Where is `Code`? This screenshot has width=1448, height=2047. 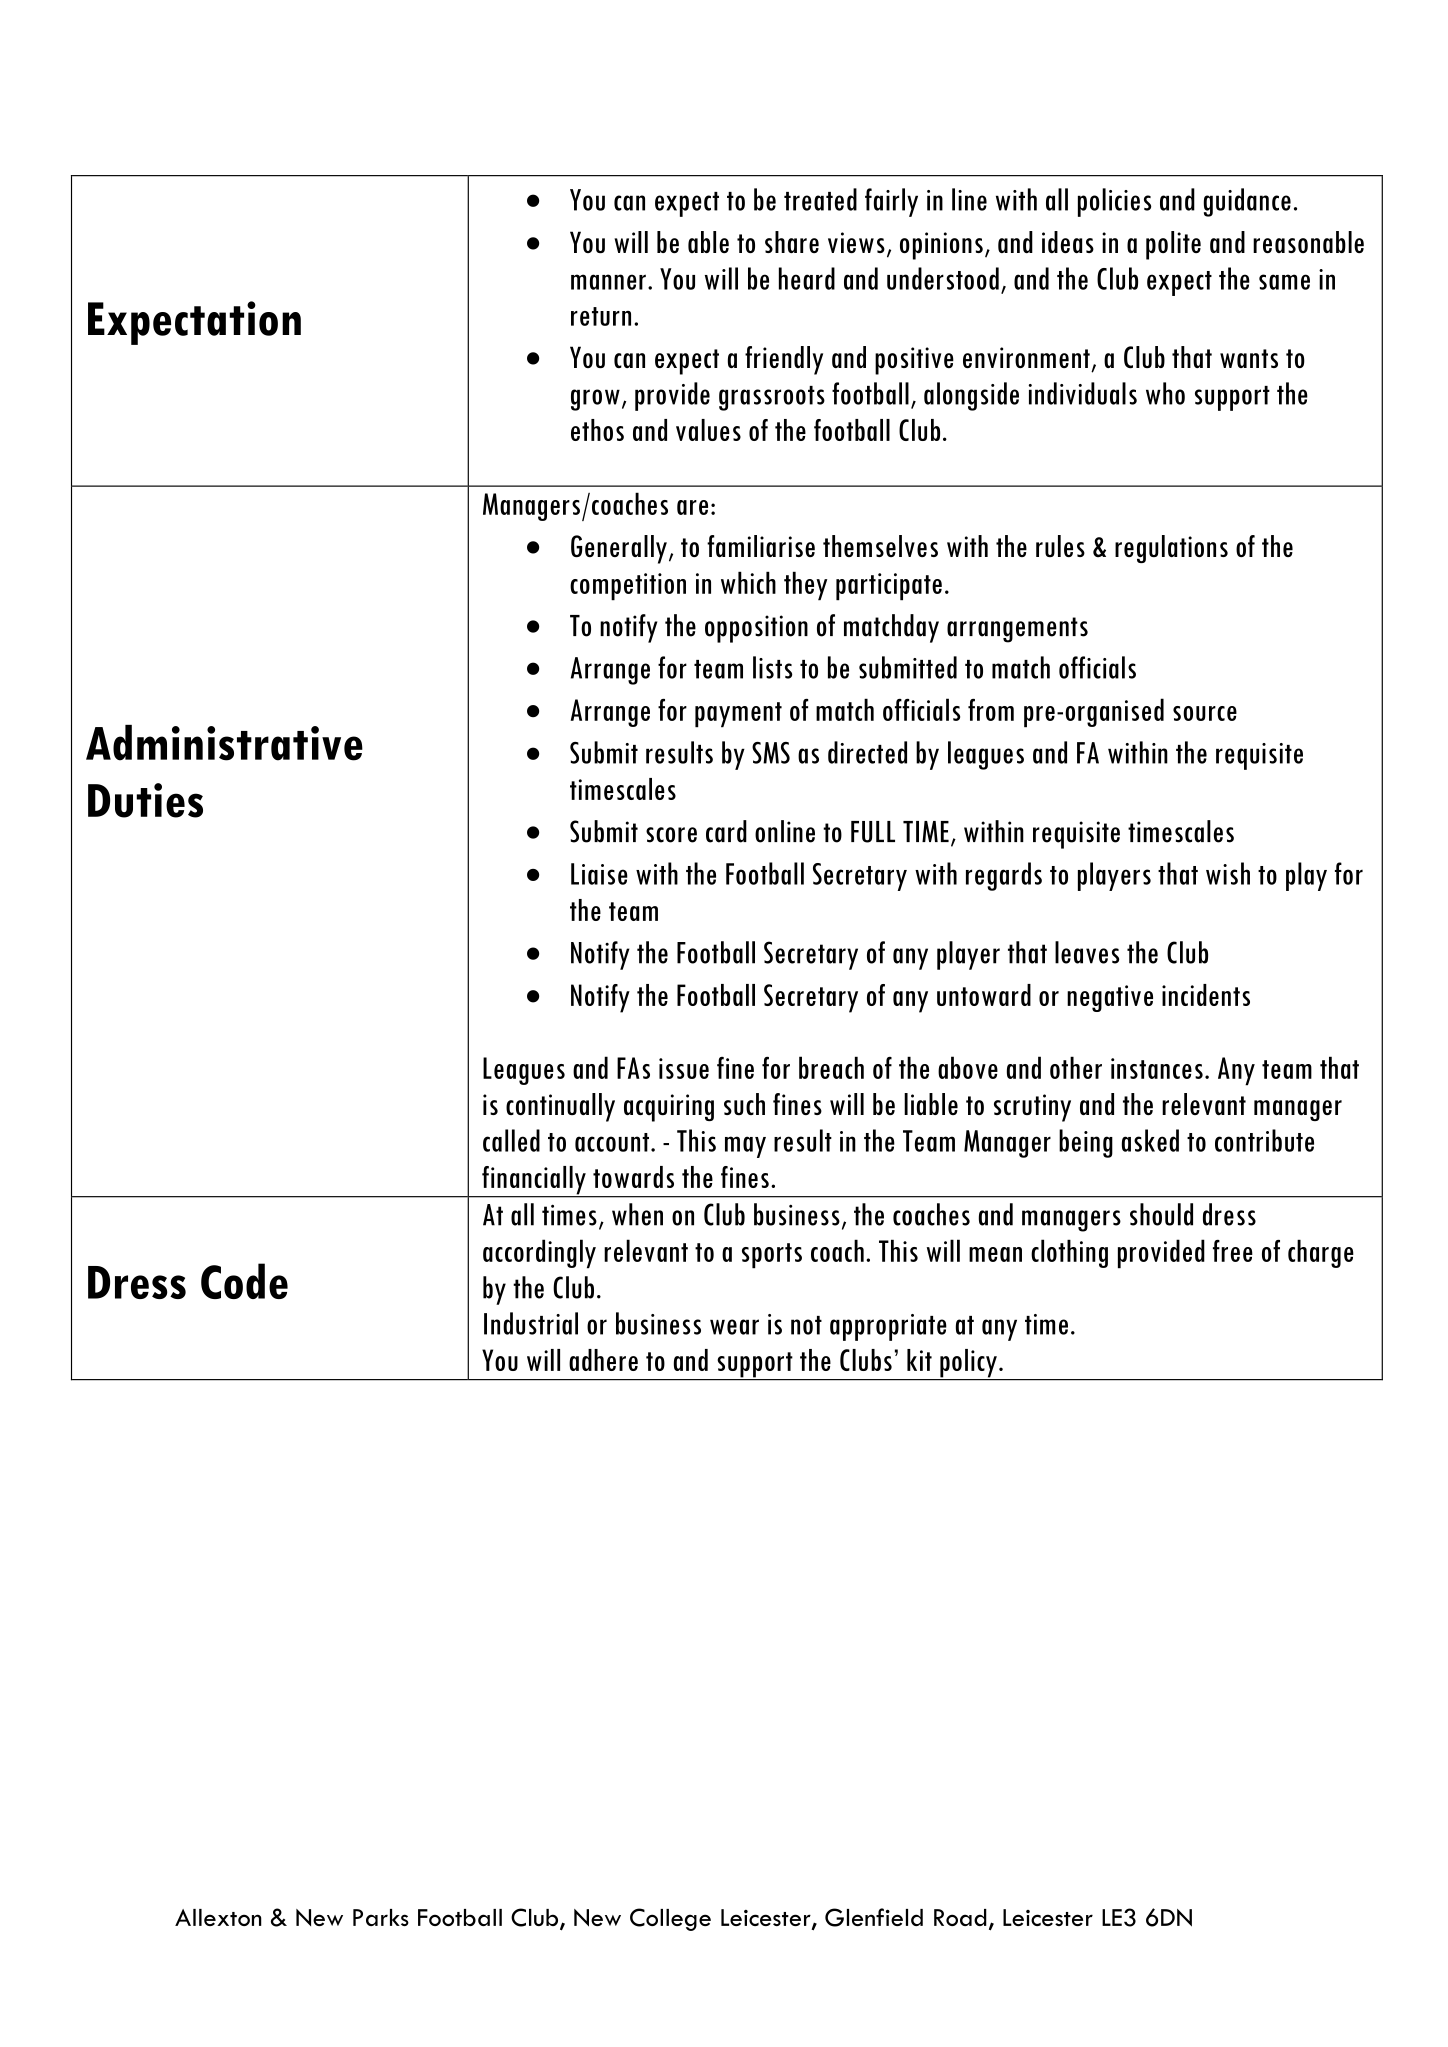 Code is located at coordinates (244, 1281).
